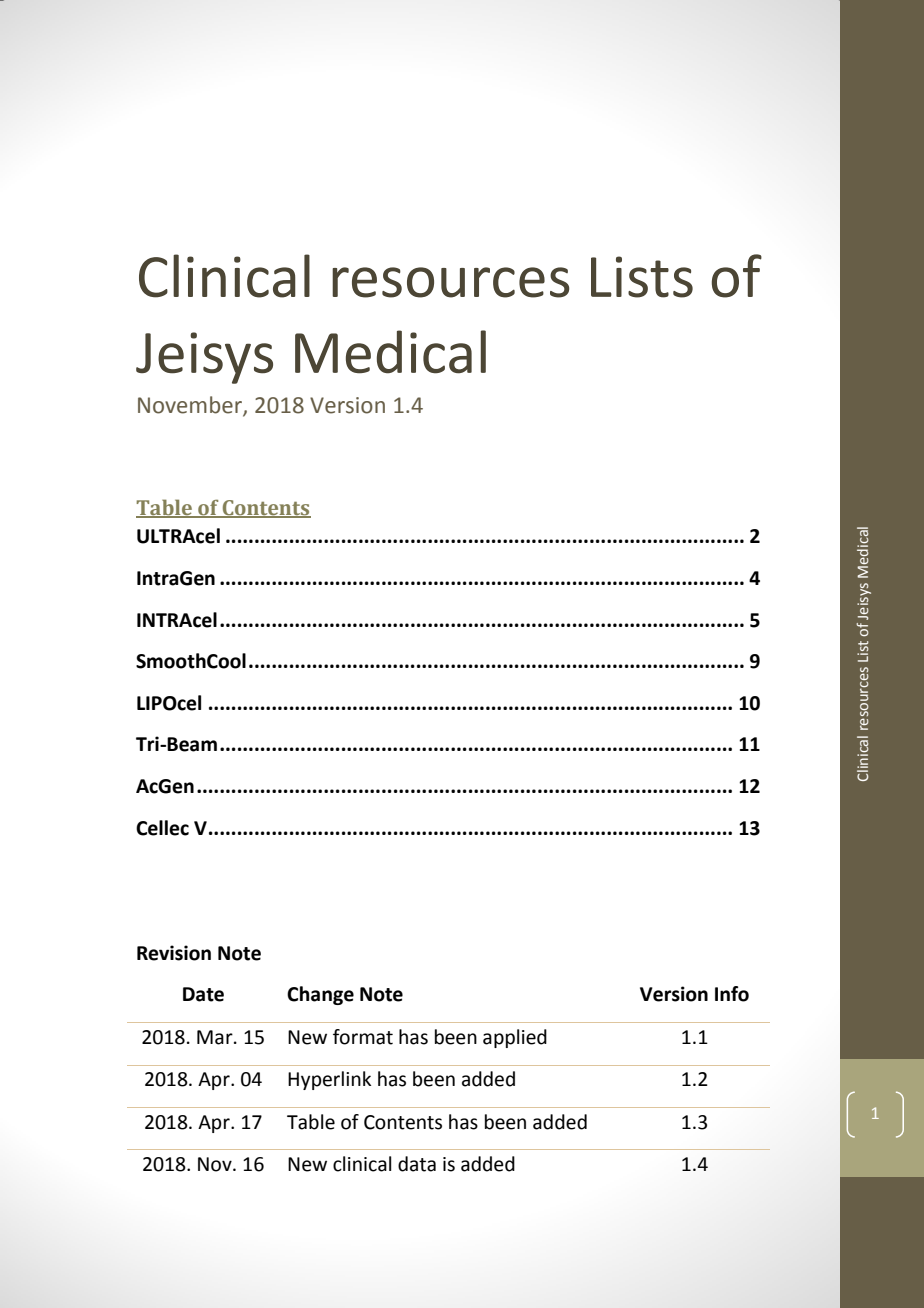  Describe the element at coordinates (329, 1080) in the screenshot. I see `Hyperlink` at that location.
